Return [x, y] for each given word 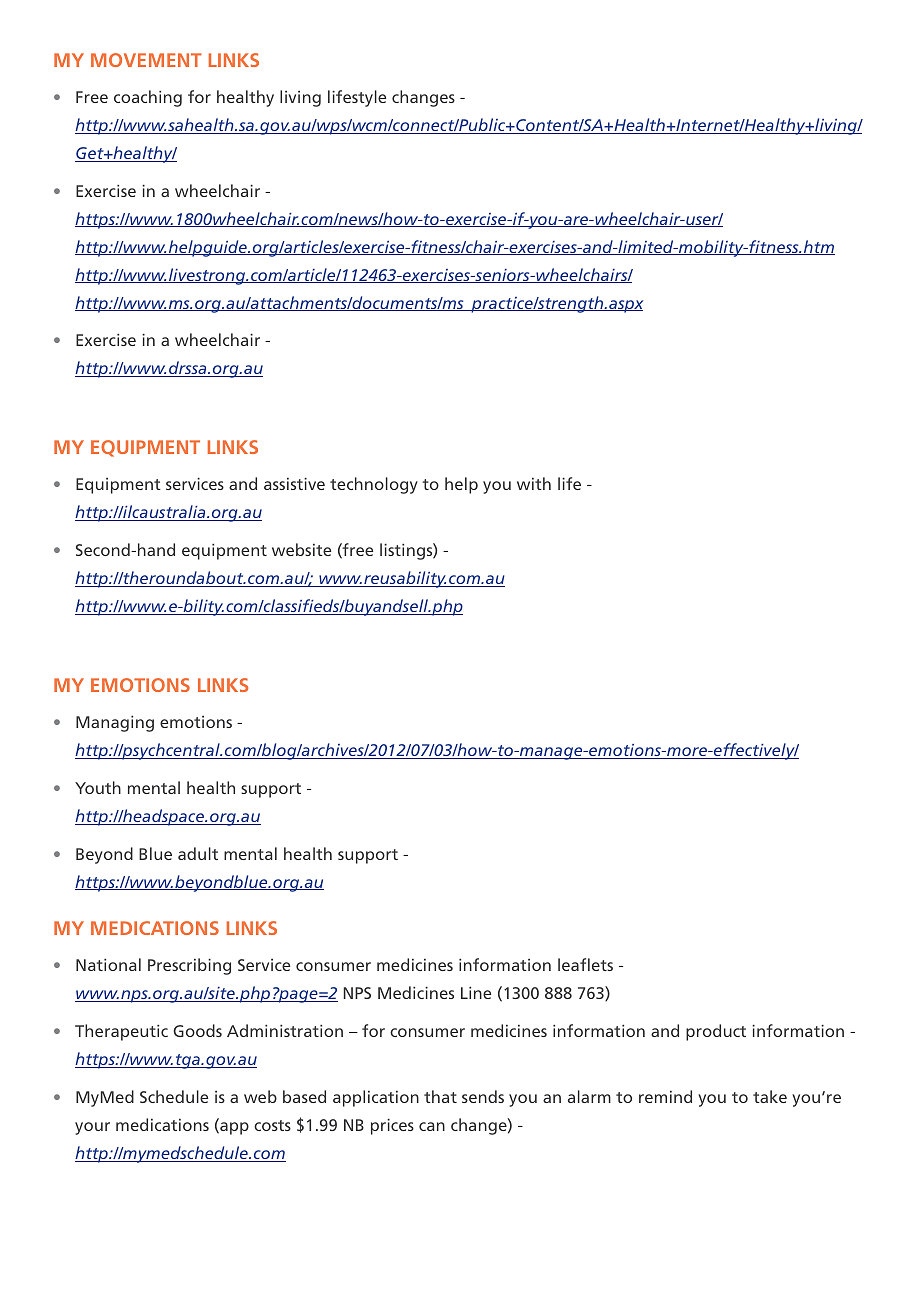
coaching [148, 98]
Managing [115, 724]
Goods [197, 1030]
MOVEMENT [146, 60]
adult [198, 853]
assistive [294, 484]
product [716, 1032]
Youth [98, 787]
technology [374, 485]
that [440, 1096]
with [534, 483]
